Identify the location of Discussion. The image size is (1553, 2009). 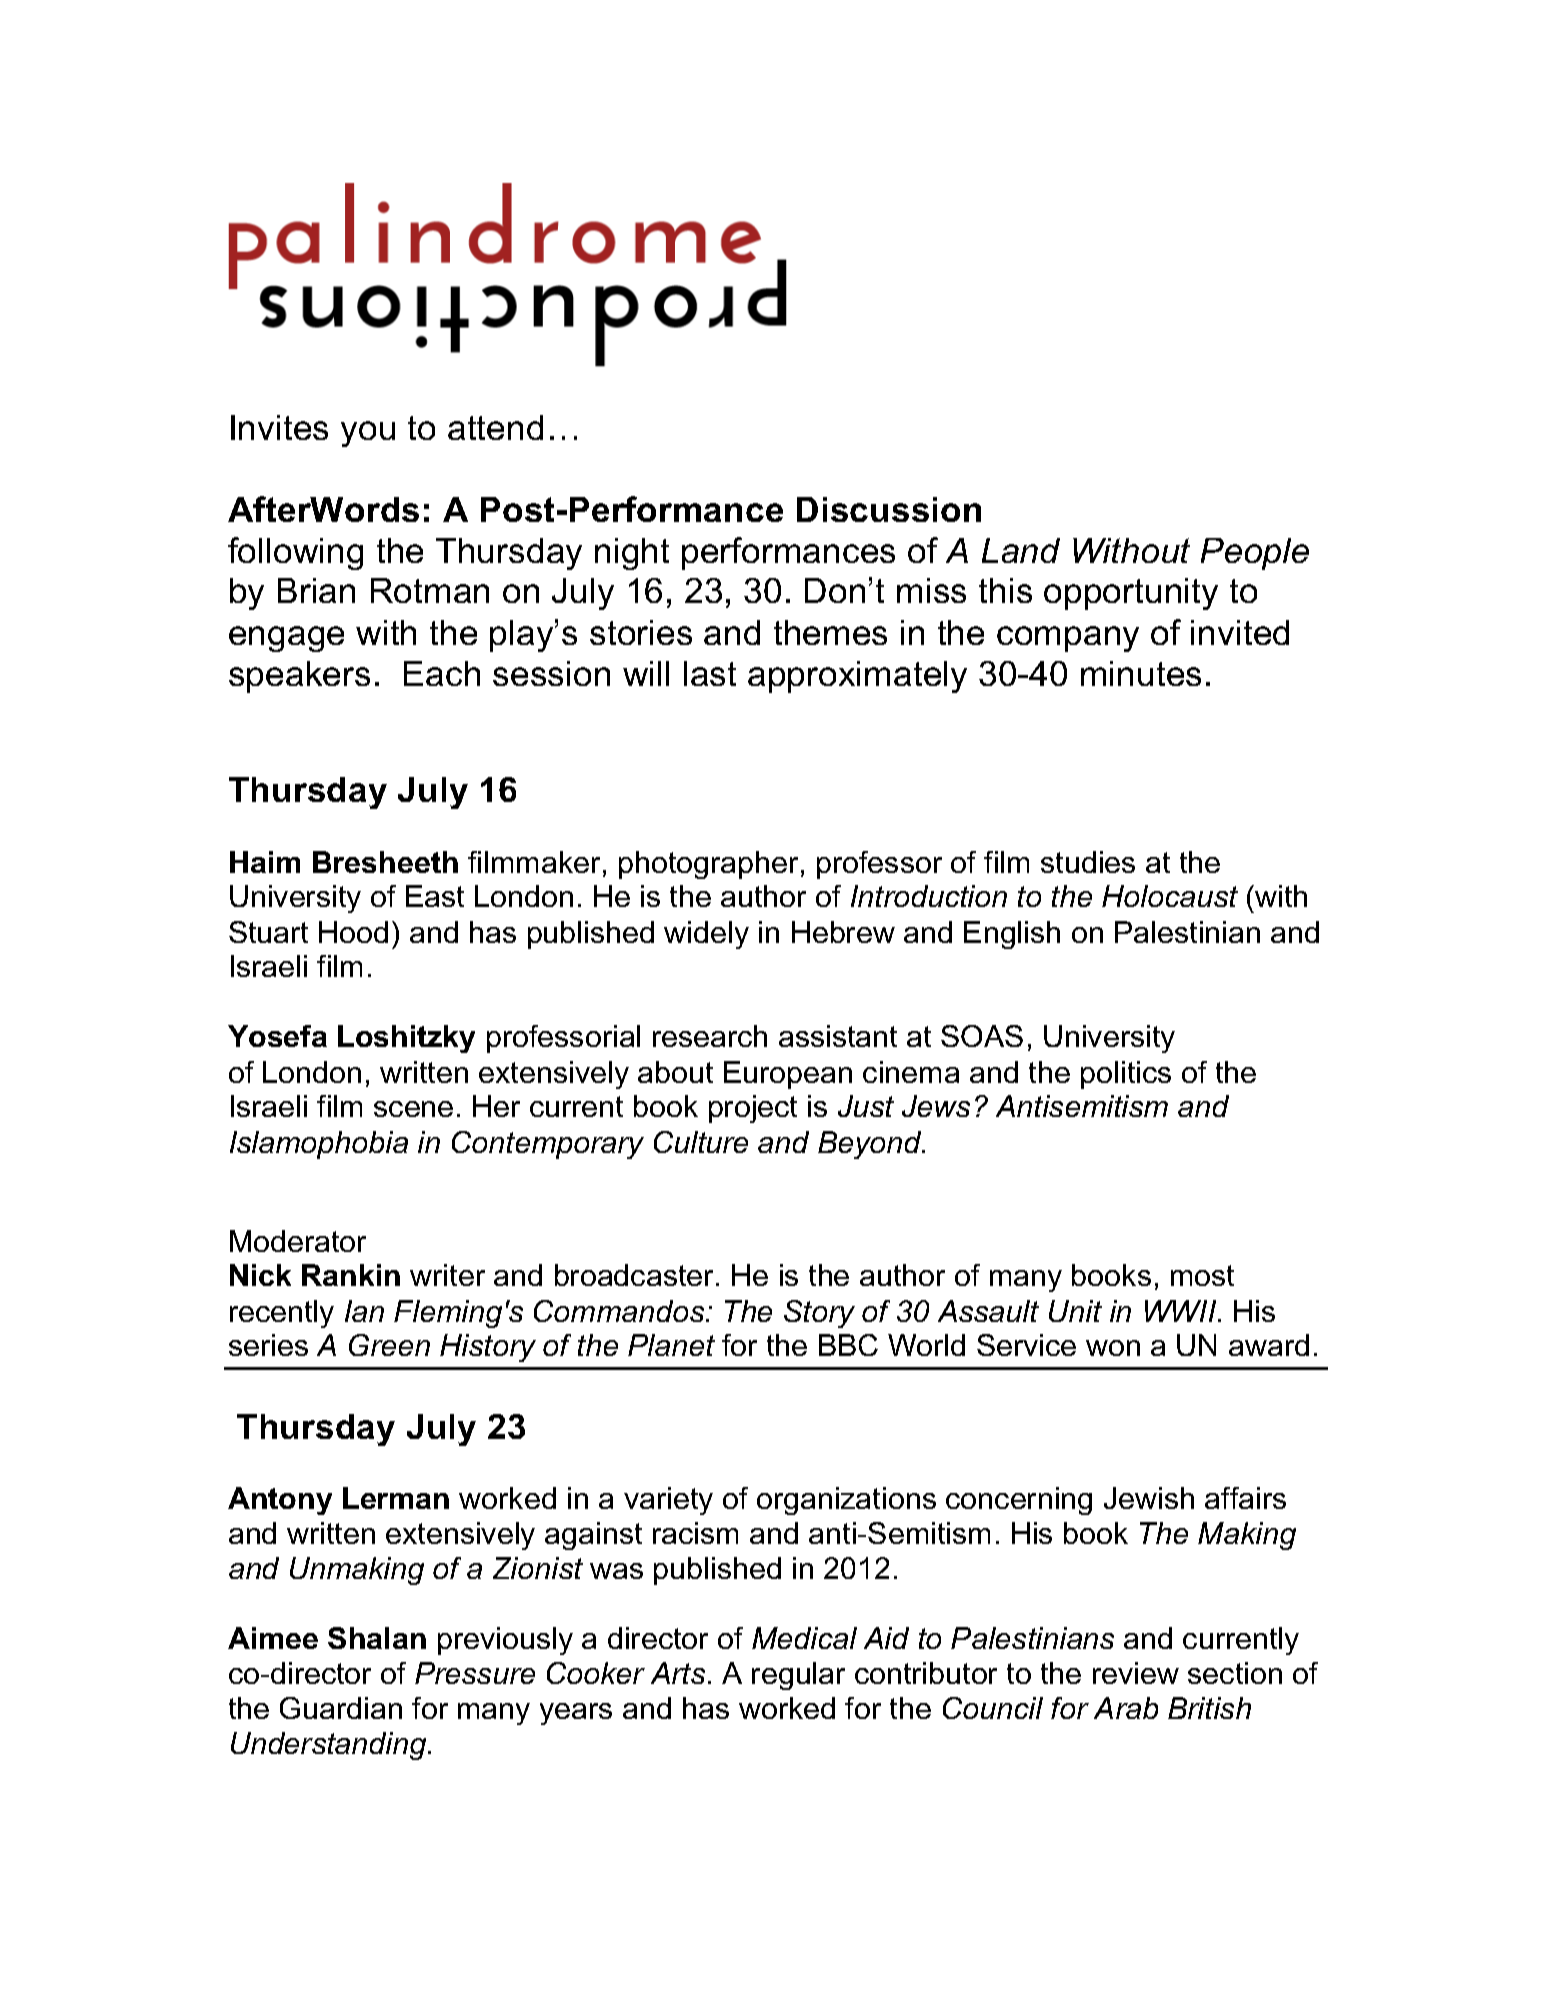
(889, 509).
